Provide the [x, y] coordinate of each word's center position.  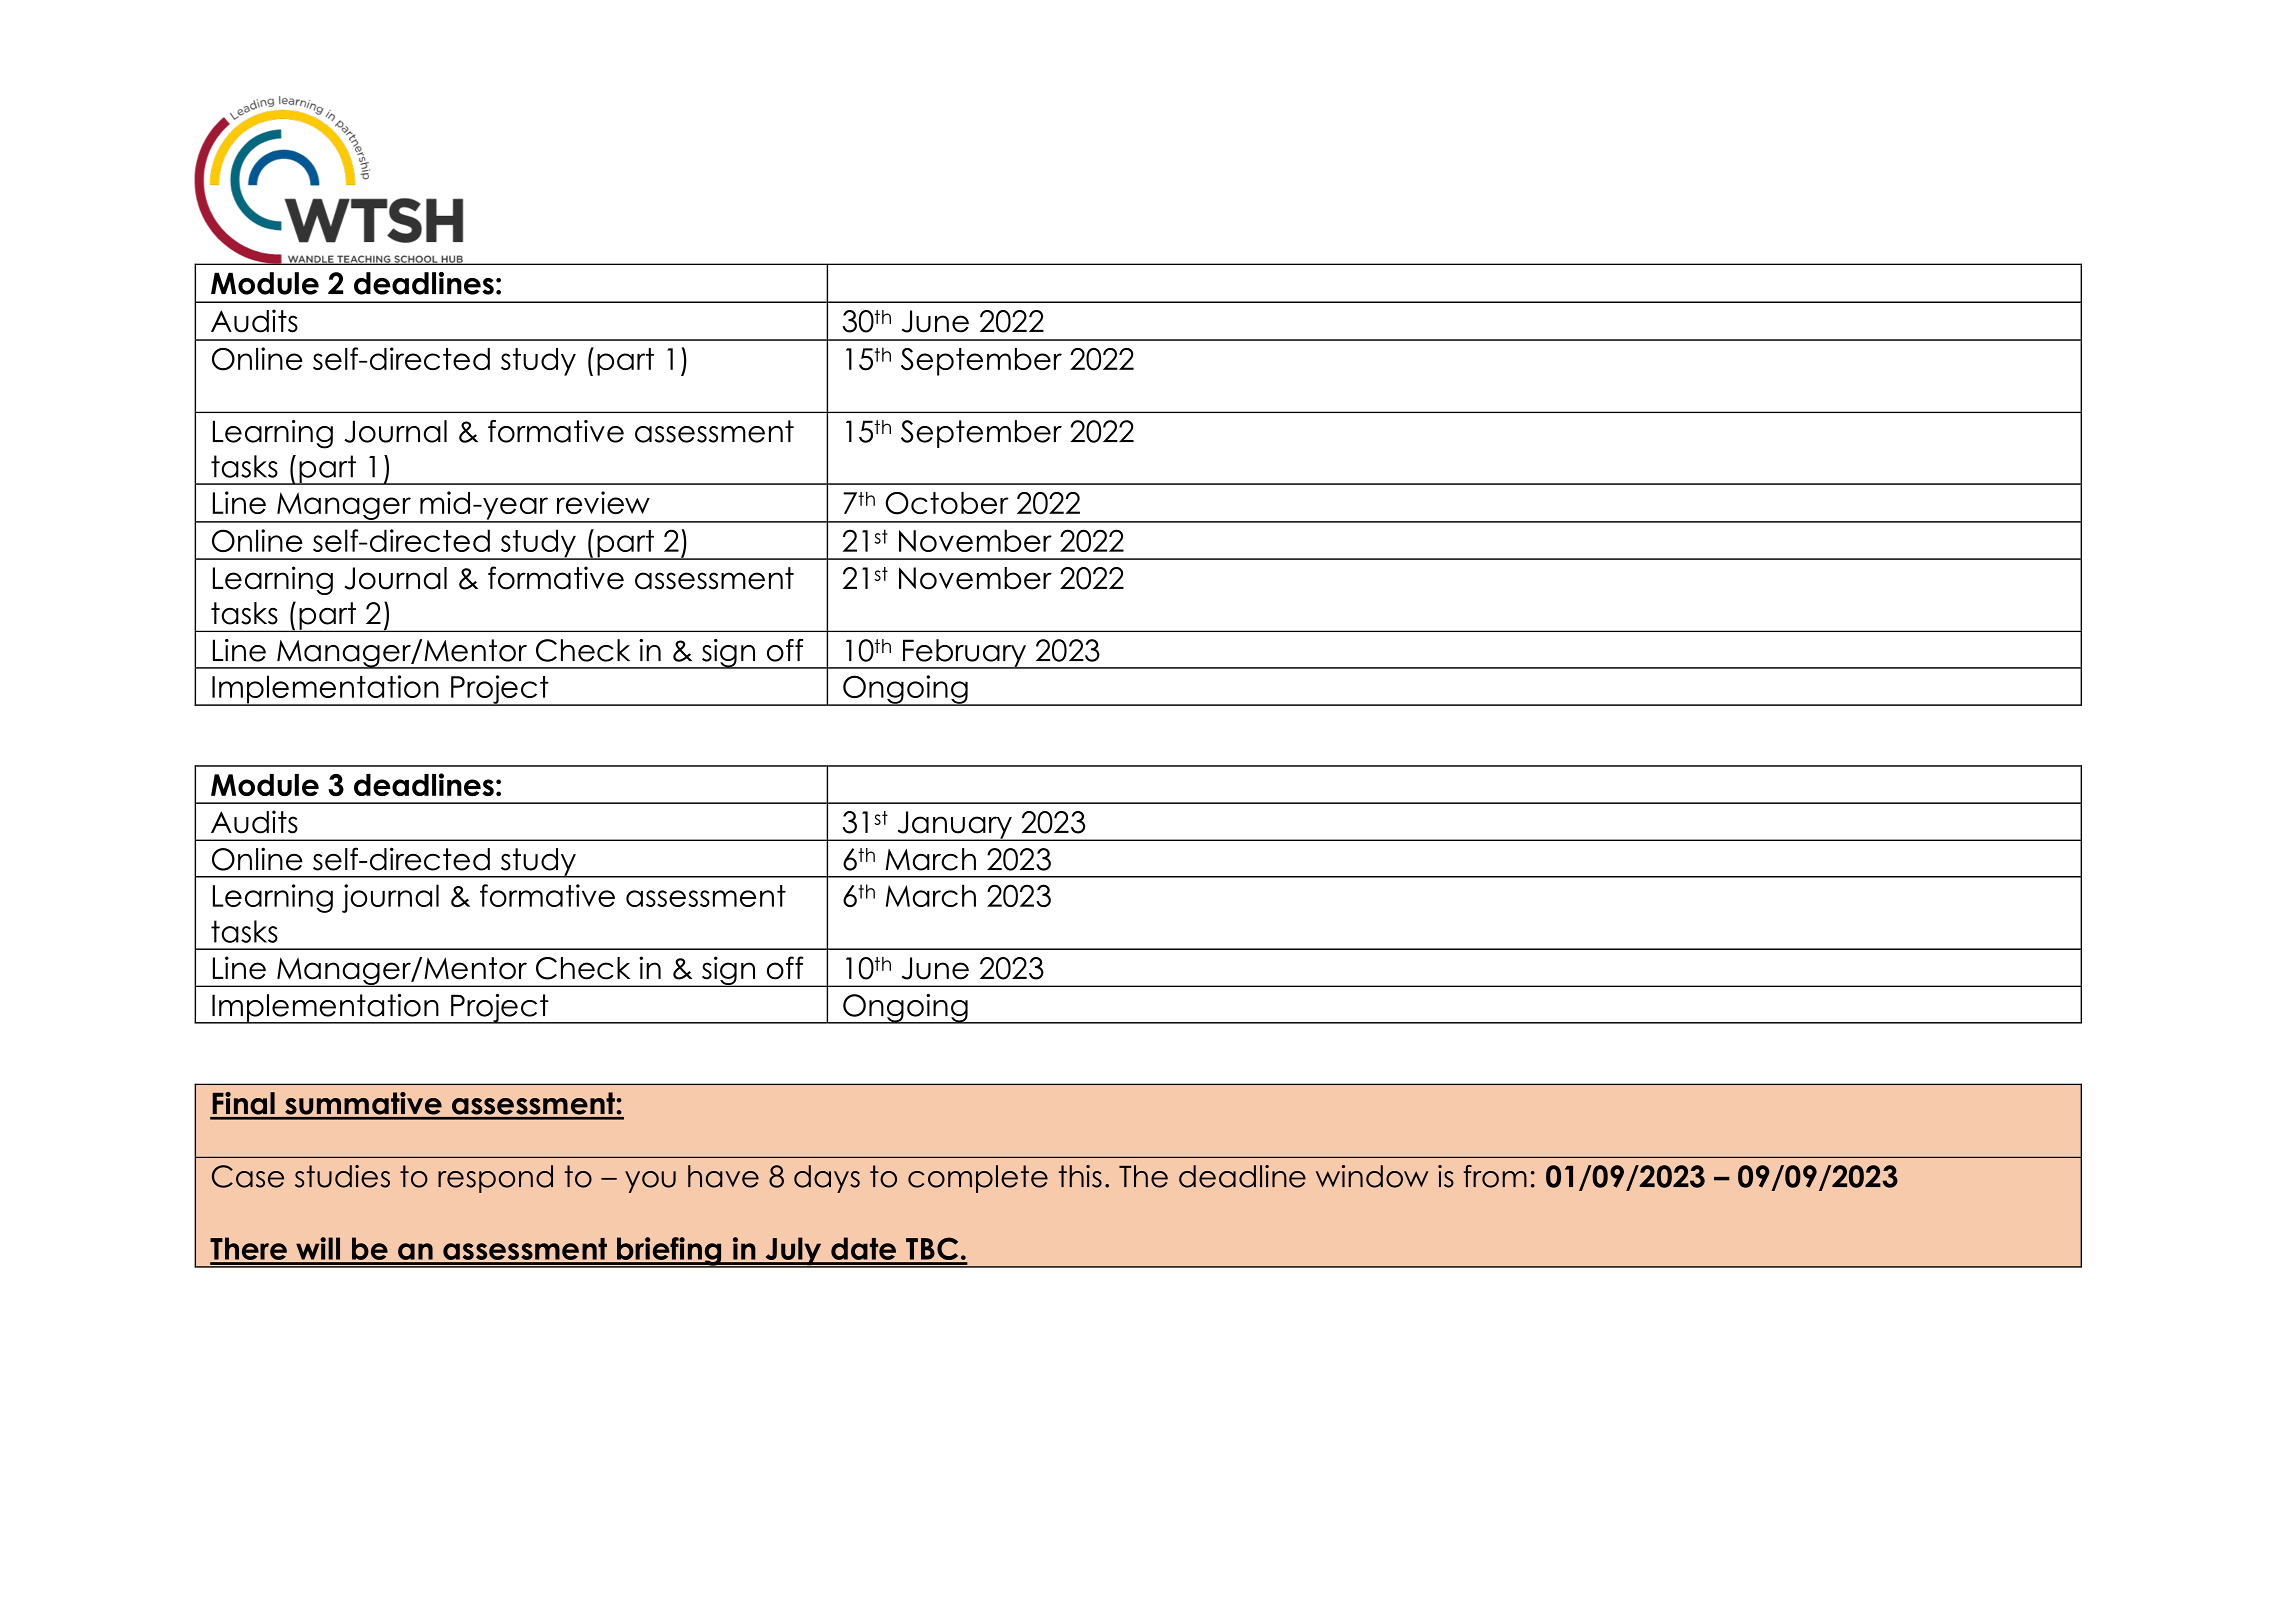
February [965, 654]
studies [342, 1176]
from [1495, 1176]
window [1372, 1176]
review [603, 502]
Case [248, 1176]
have [723, 1176]
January [954, 826]
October [947, 503]
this [1080, 1176]
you [650, 1182]
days [827, 1179]
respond [495, 1179]
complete [978, 1179]
